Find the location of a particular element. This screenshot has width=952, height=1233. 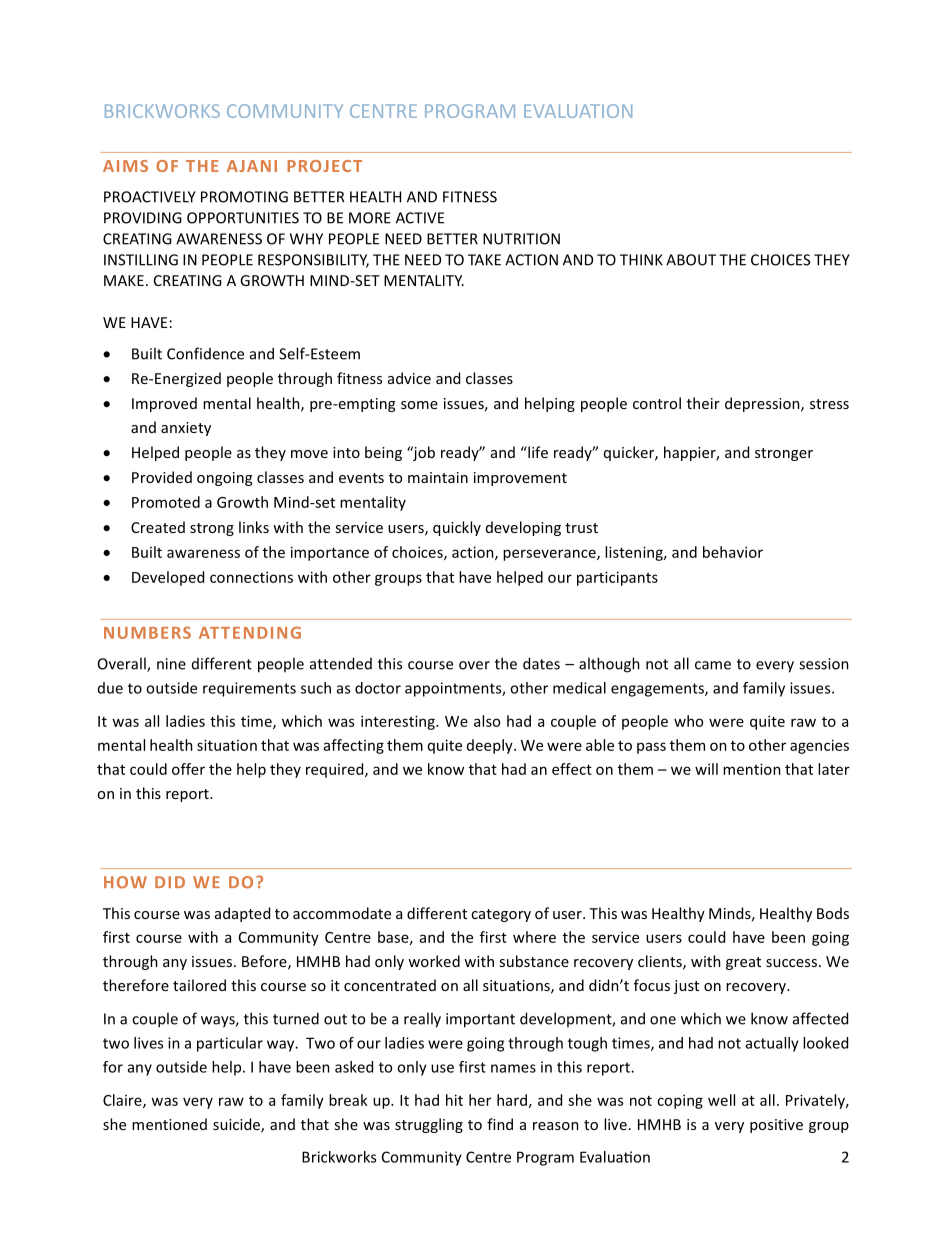

behavior is located at coordinates (733, 552).
